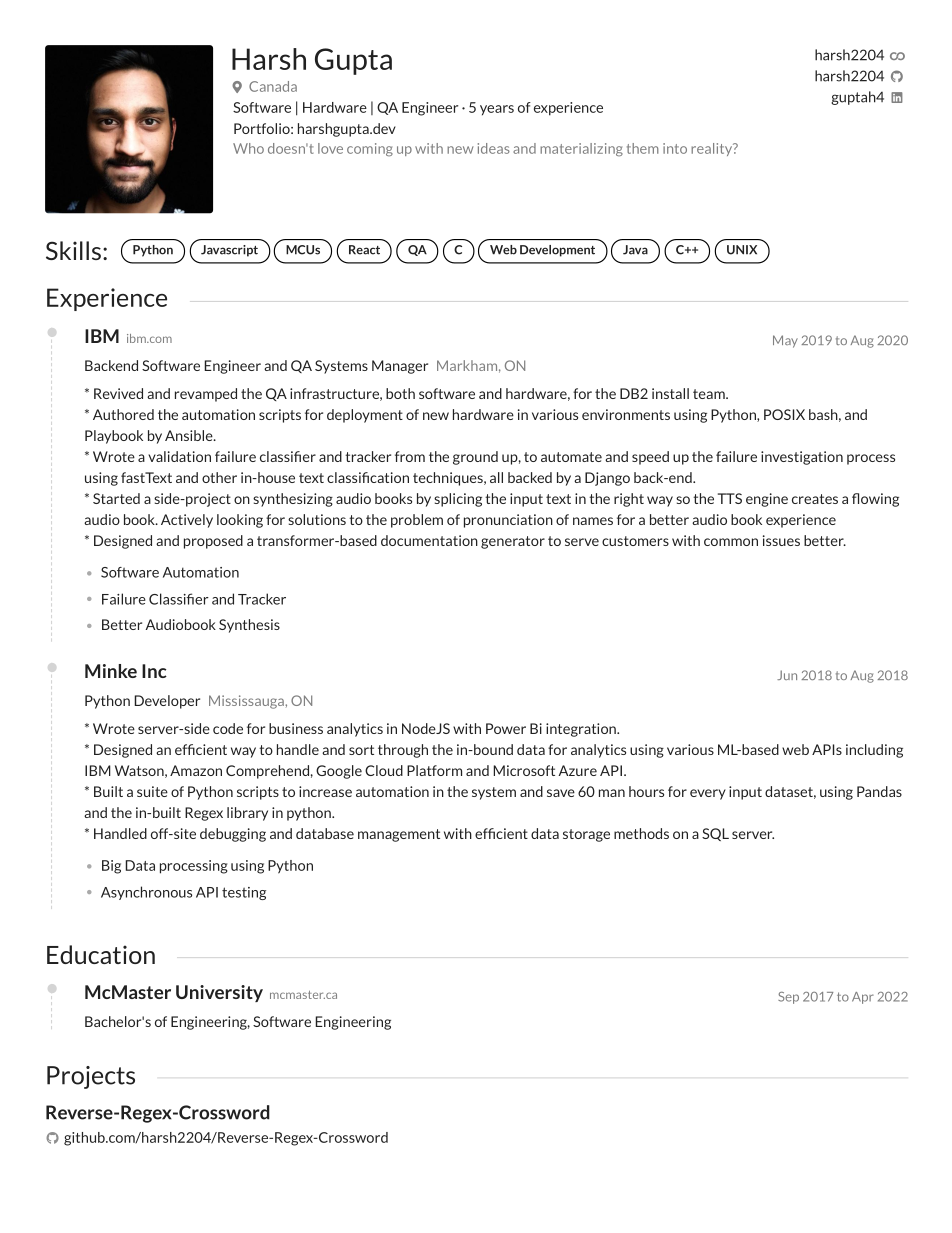 The width and height of the page is (952, 1233). I want to click on Actively, so click(187, 521).
